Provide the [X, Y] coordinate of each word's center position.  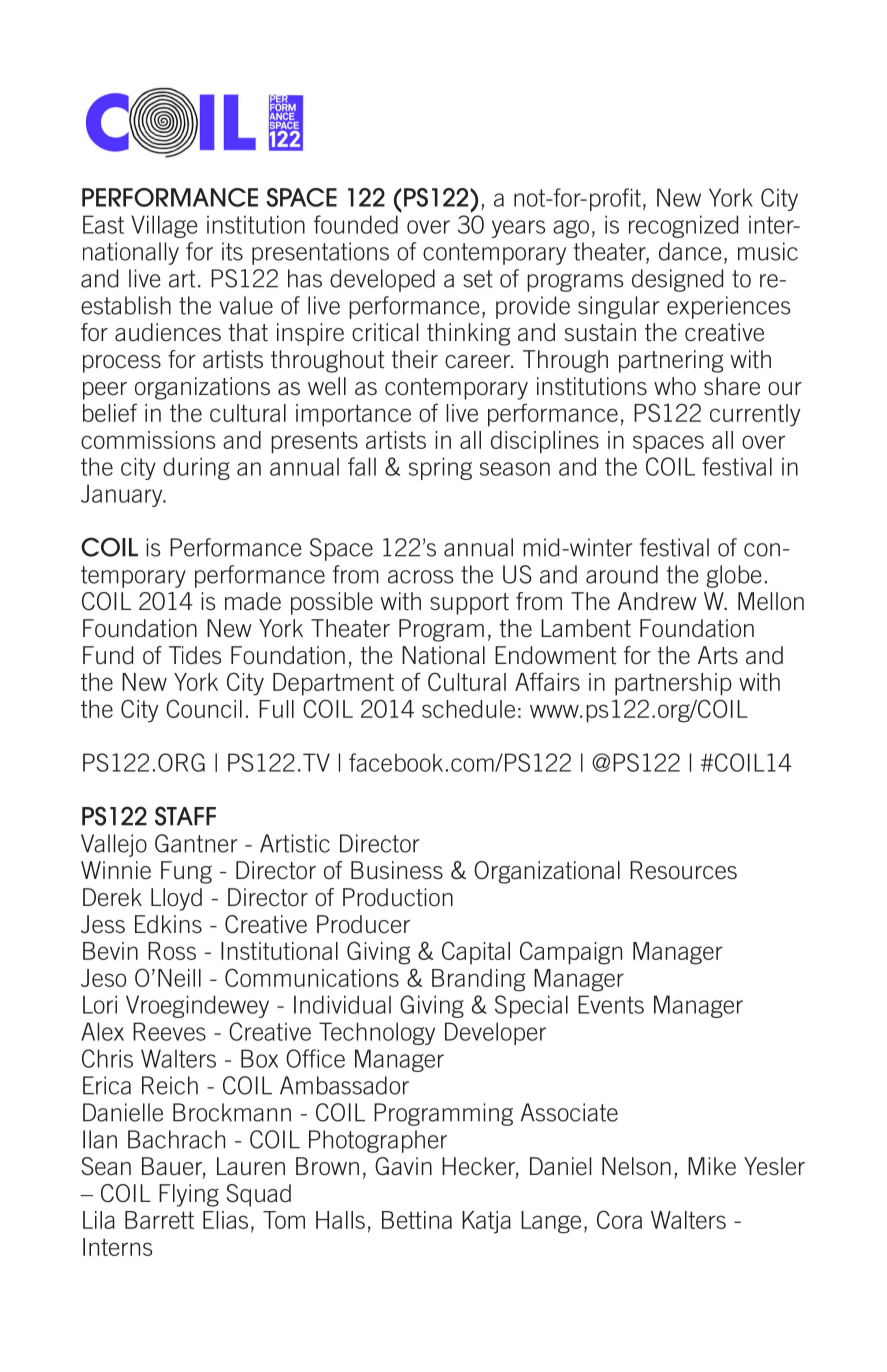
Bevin [110, 951]
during [196, 468]
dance [690, 251]
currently [755, 415]
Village [164, 226]
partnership [673, 684]
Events [611, 1004]
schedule [468, 709]
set [478, 279]
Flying [189, 1195]
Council [204, 708]
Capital [476, 952]
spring [440, 468]
